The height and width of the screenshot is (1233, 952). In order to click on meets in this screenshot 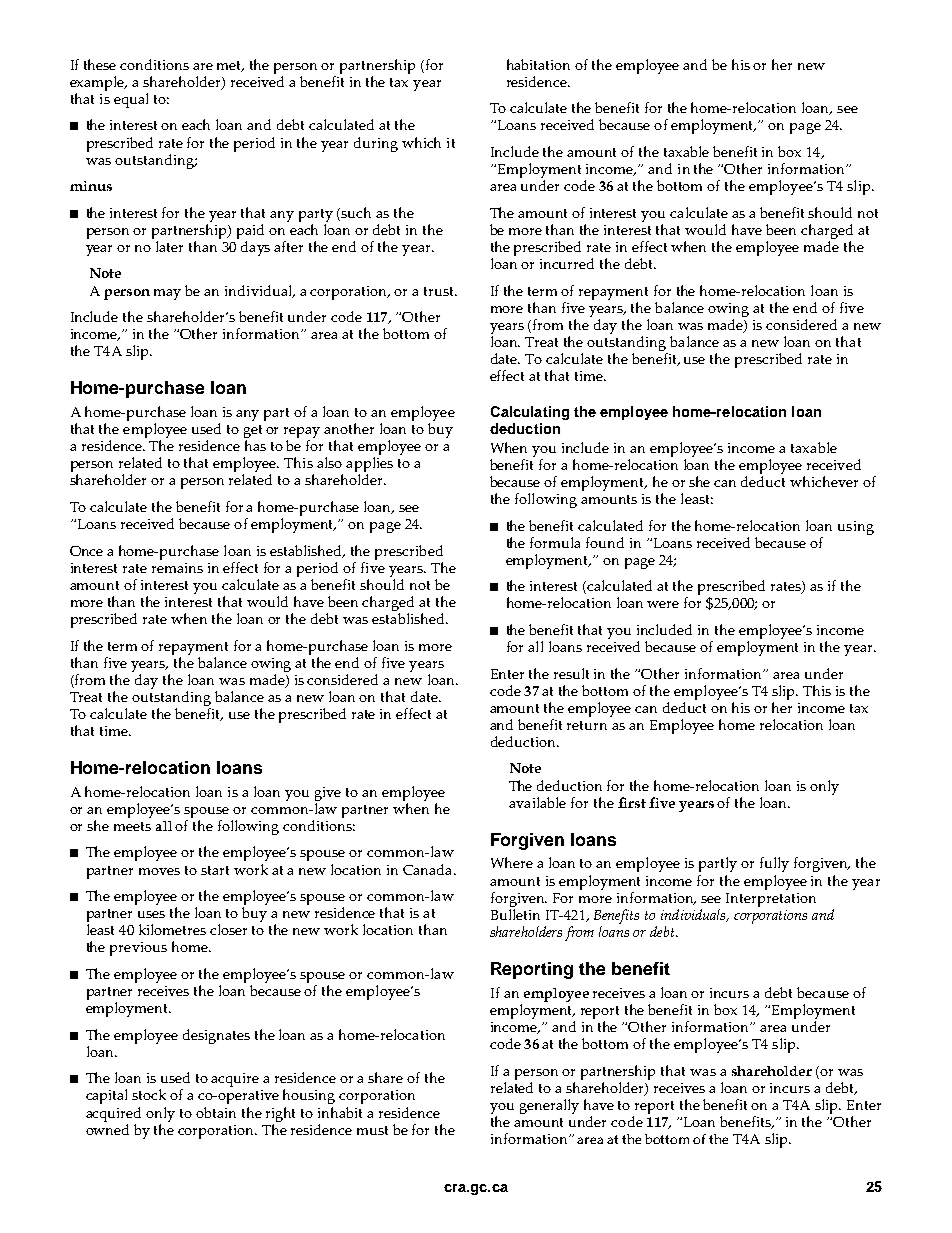, I will do `click(132, 826)`.
